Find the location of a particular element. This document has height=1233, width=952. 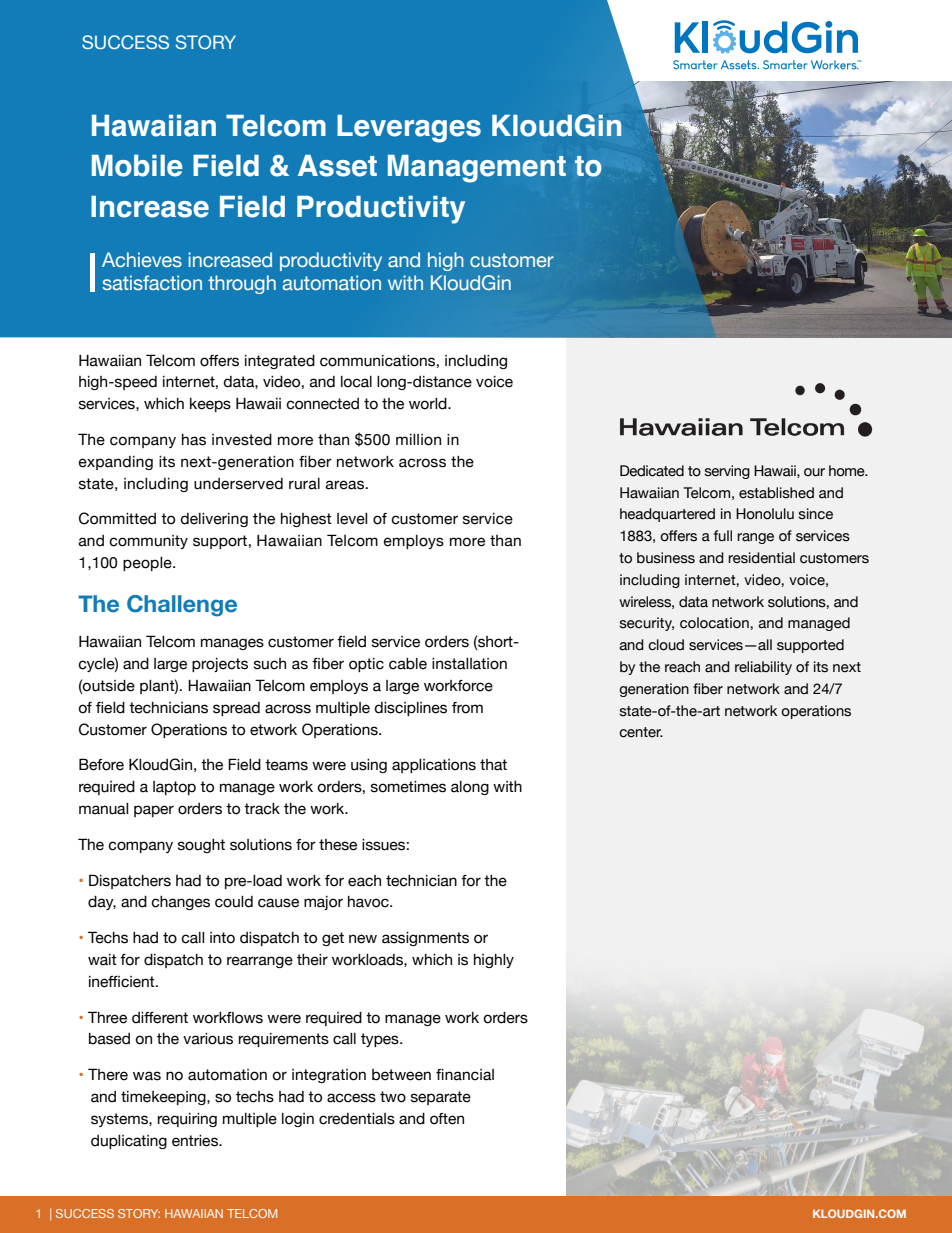

spread is located at coordinates (236, 709).
